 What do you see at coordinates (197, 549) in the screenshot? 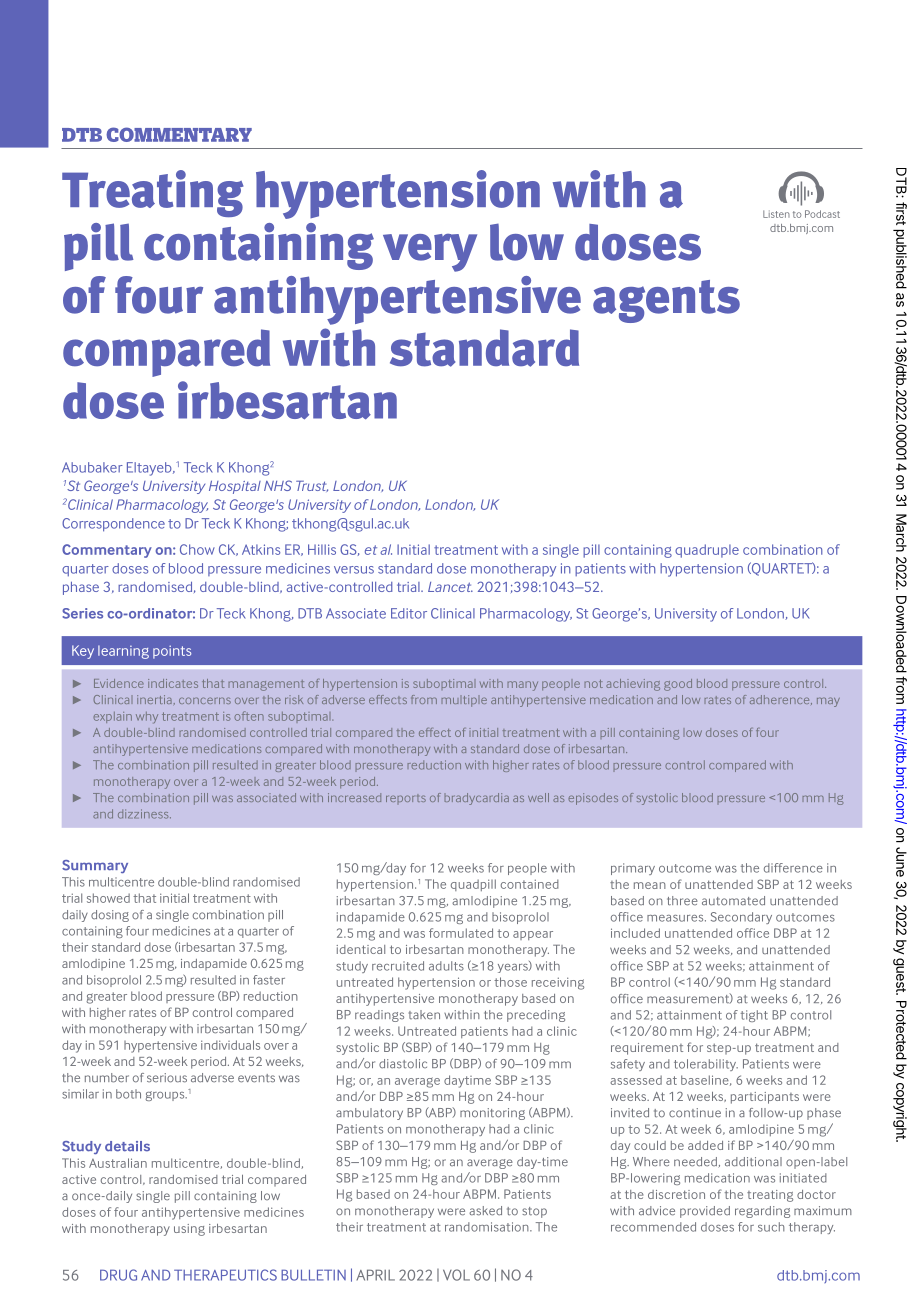
I see `Chow` at bounding box center [197, 549].
